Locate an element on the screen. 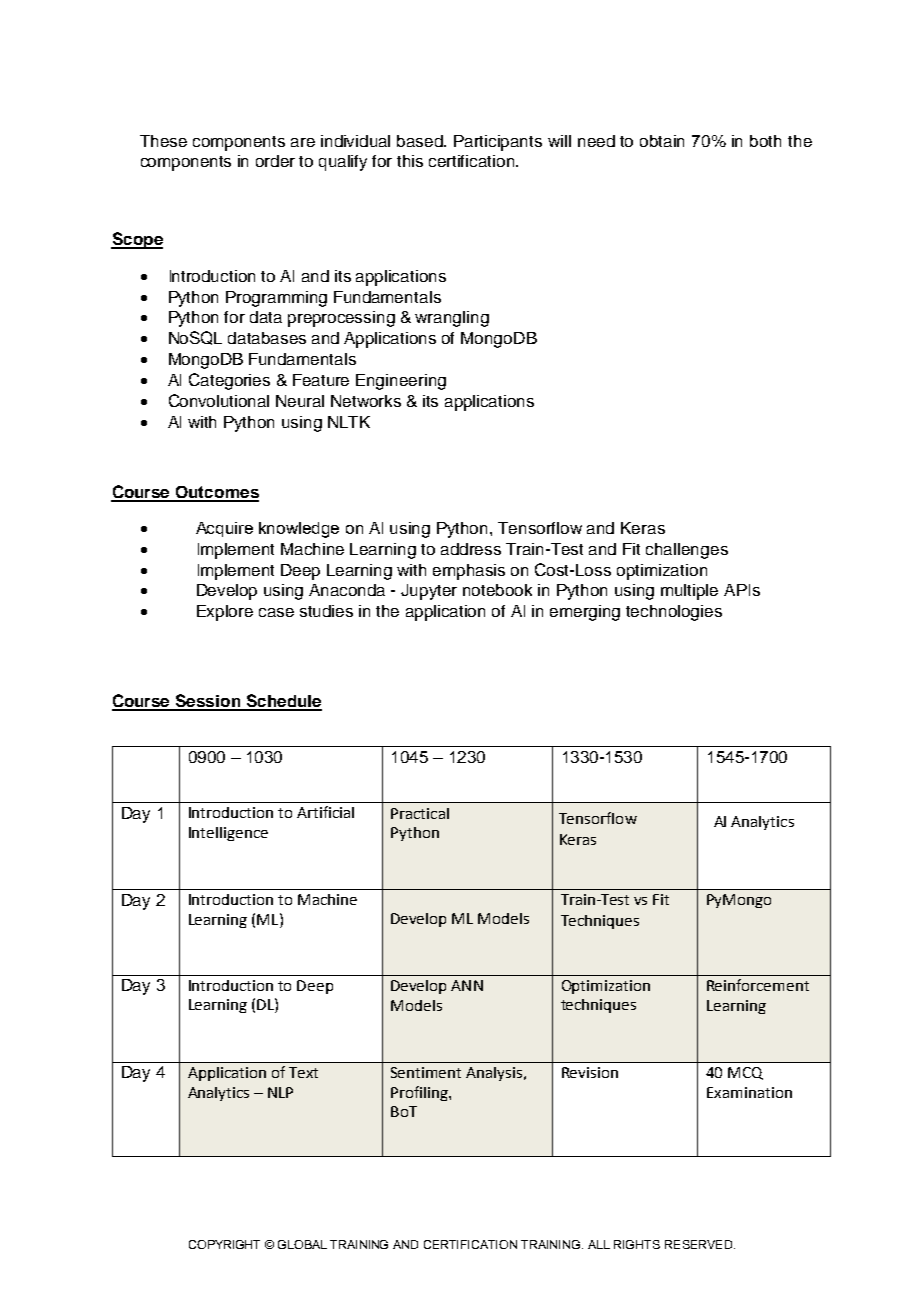  this is located at coordinates (410, 161).
